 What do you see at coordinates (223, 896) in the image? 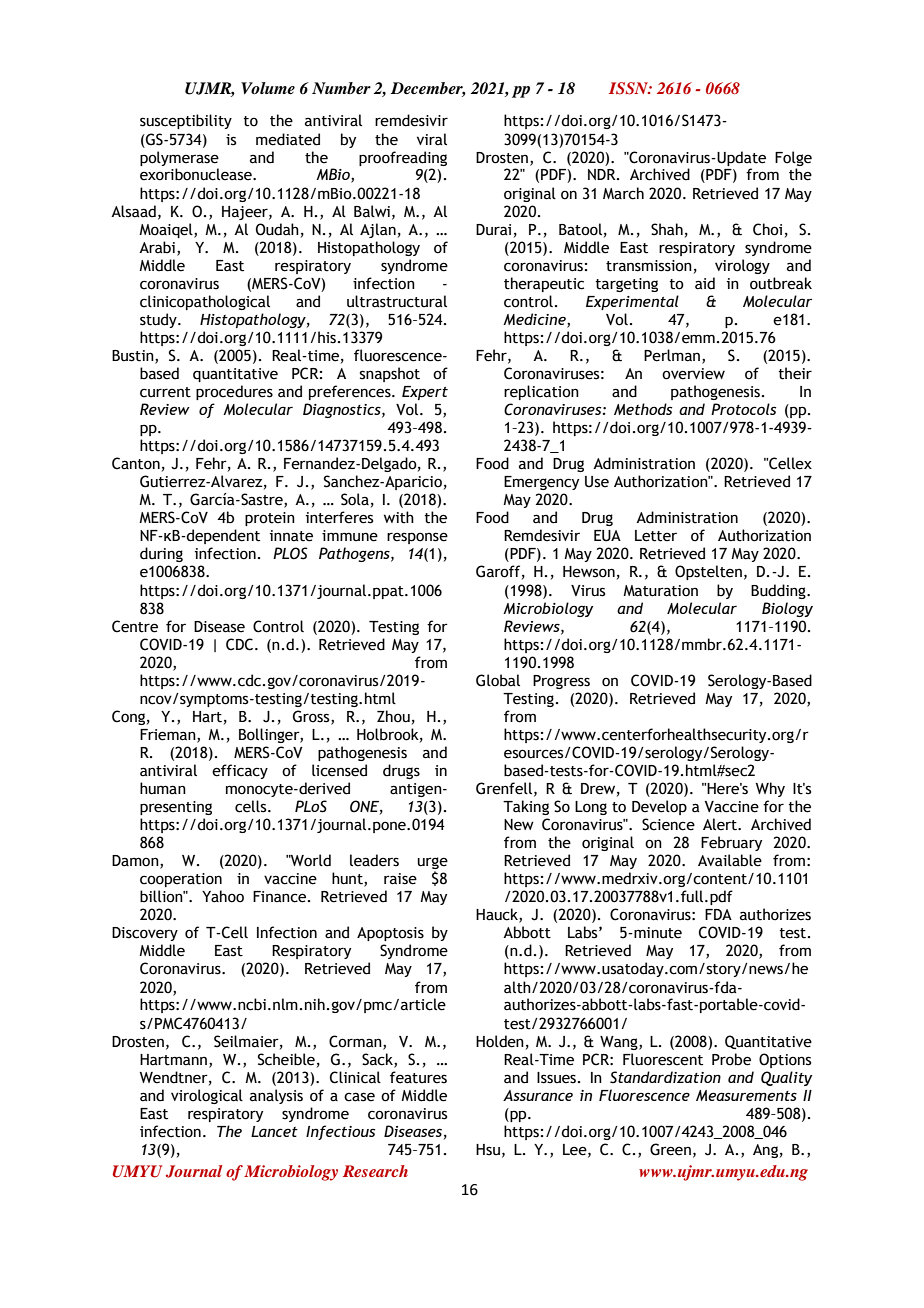
I see `Yahoo` at bounding box center [223, 896].
